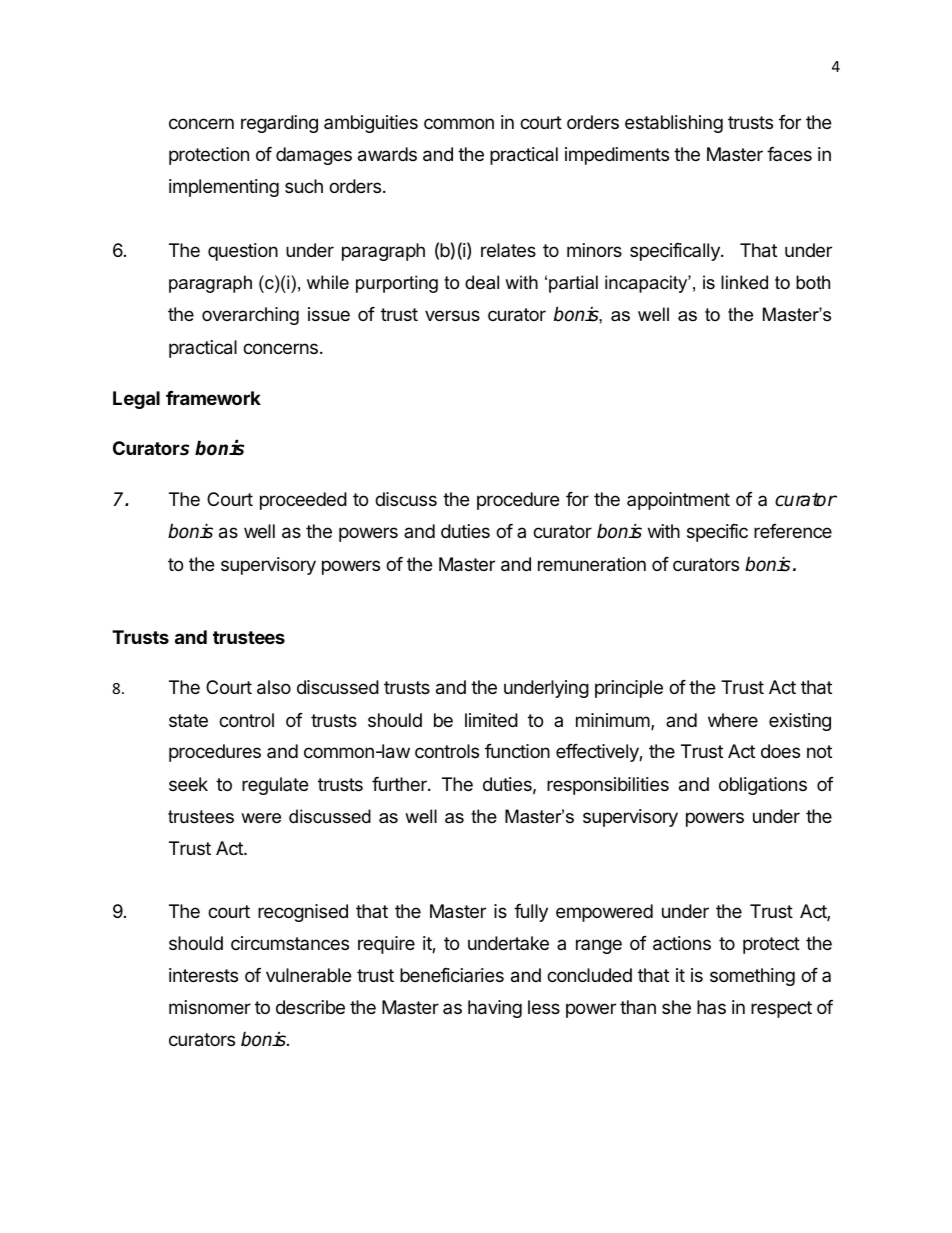 Image resolution: width=952 pixels, height=1233 pixels. I want to click on proceeded, so click(303, 501).
